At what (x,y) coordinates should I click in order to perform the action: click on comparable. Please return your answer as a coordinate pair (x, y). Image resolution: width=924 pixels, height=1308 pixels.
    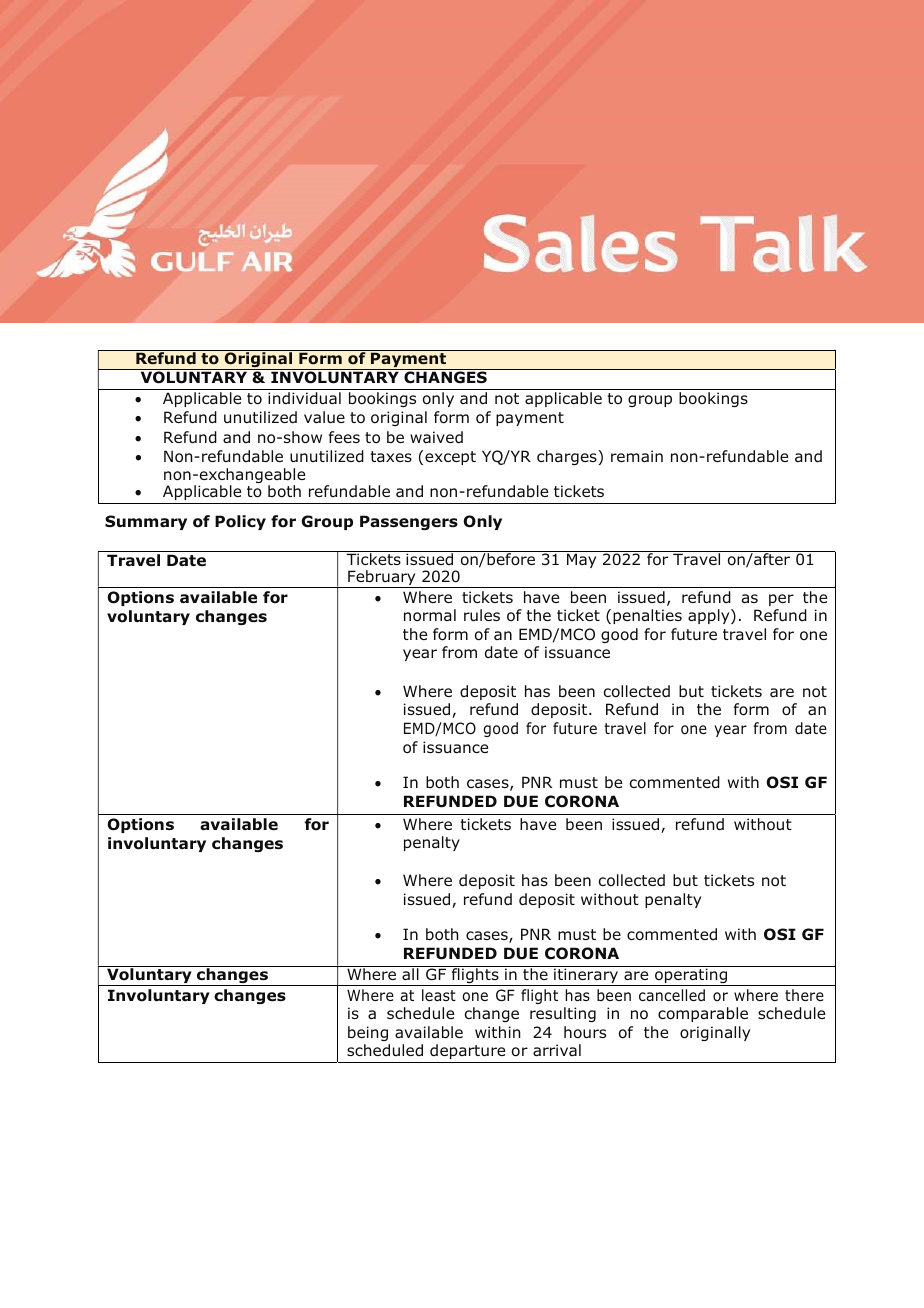
    Looking at the image, I should click on (703, 1014).
